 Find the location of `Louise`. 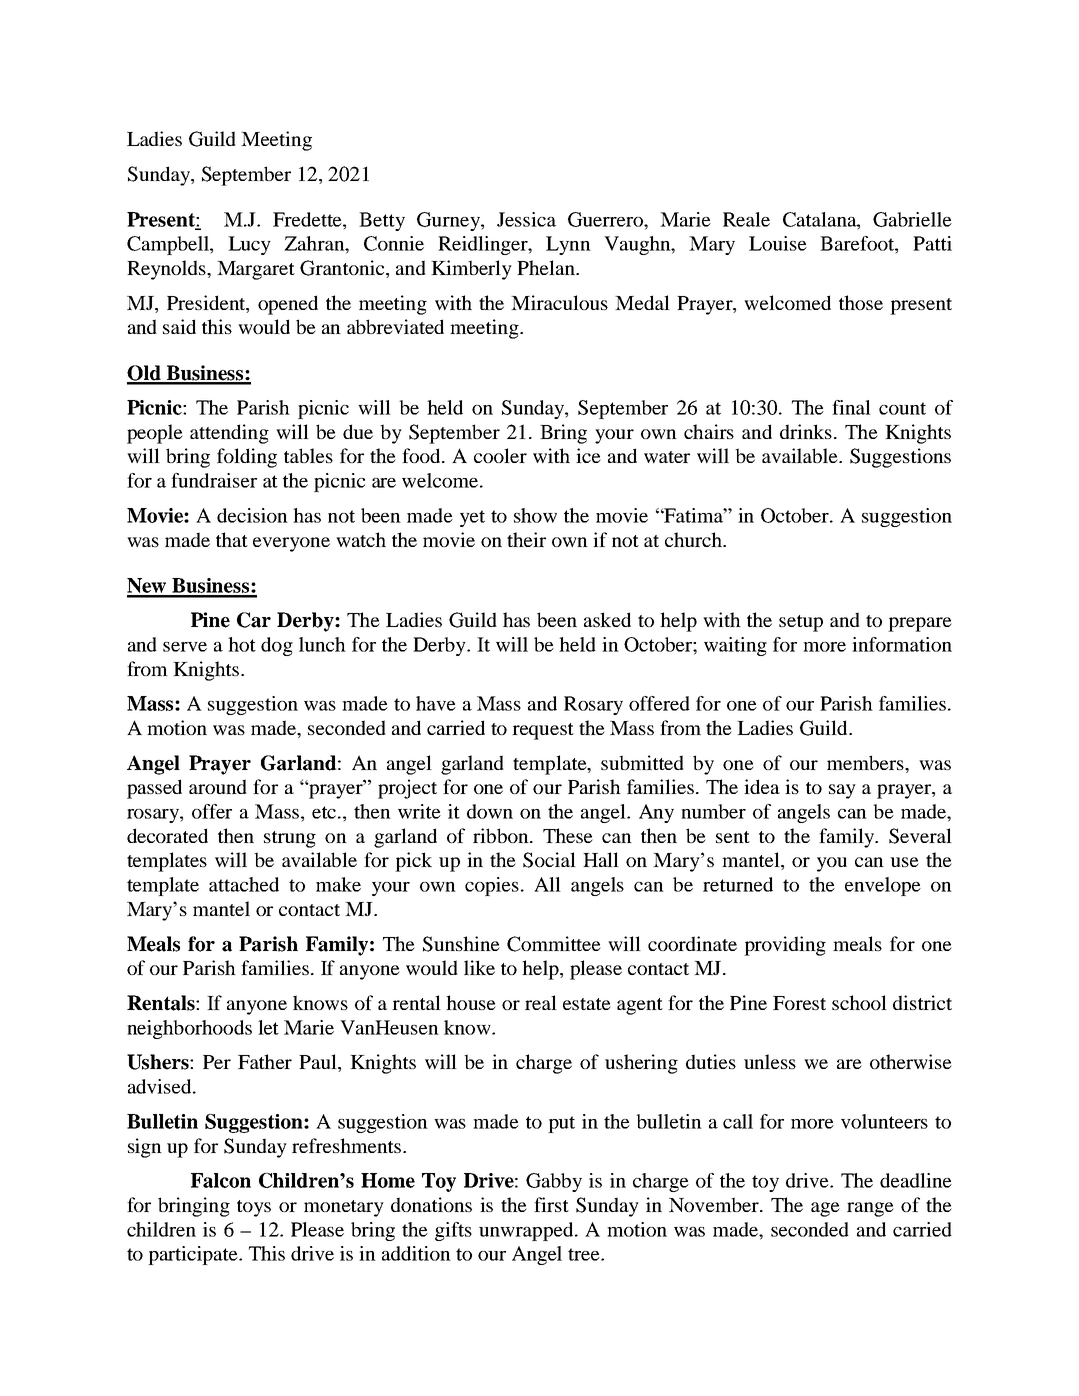

Louise is located at coordinates (778, 243).
